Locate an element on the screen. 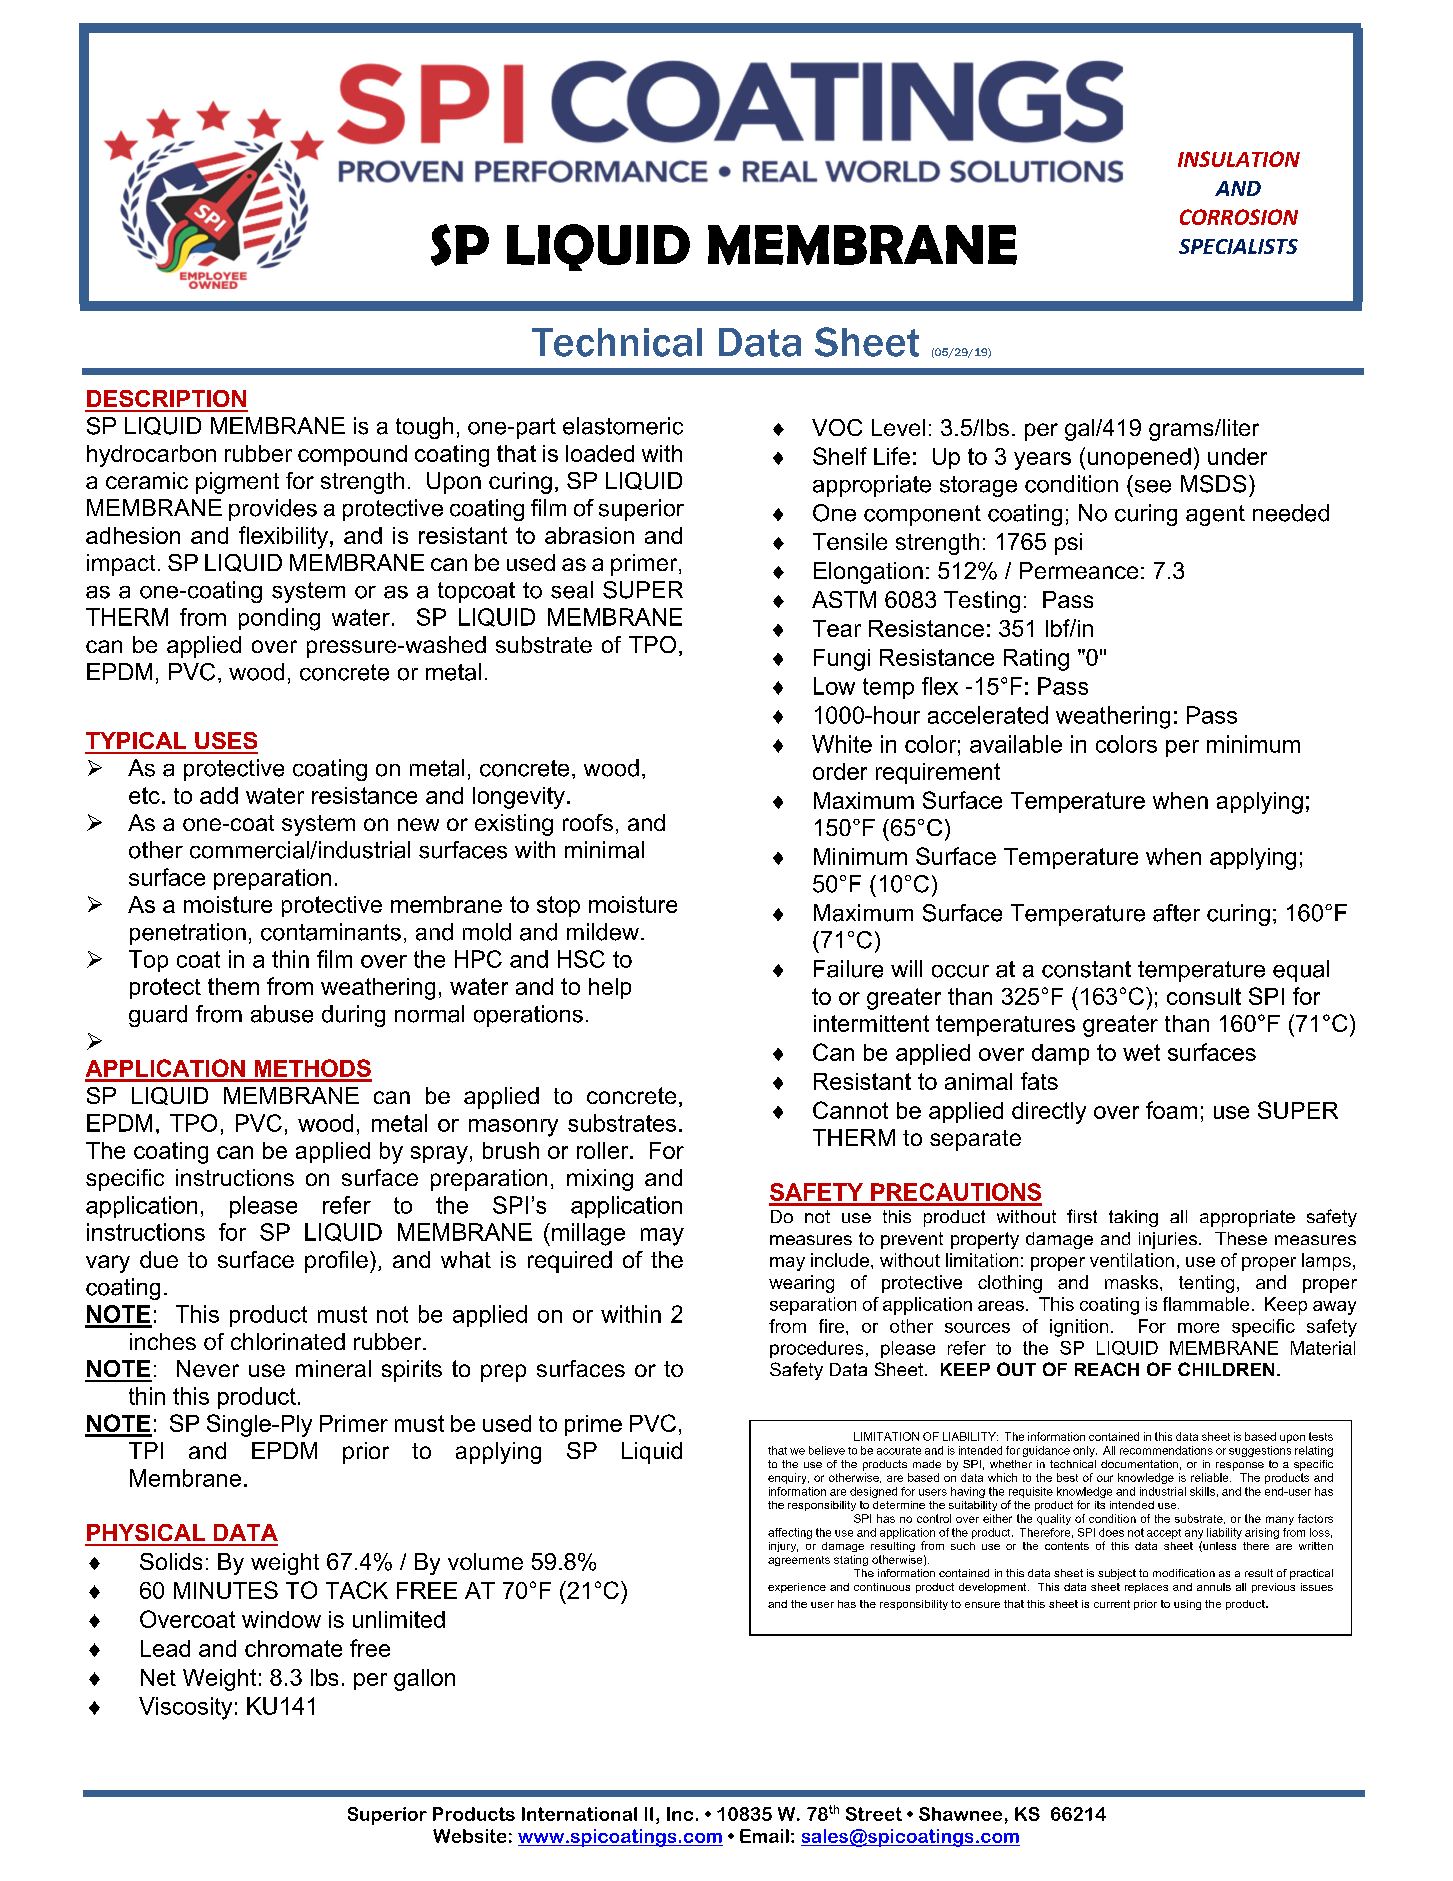 The height and width of the screenshot is (1881, 1453). add is located at coordinates (219, 795).
